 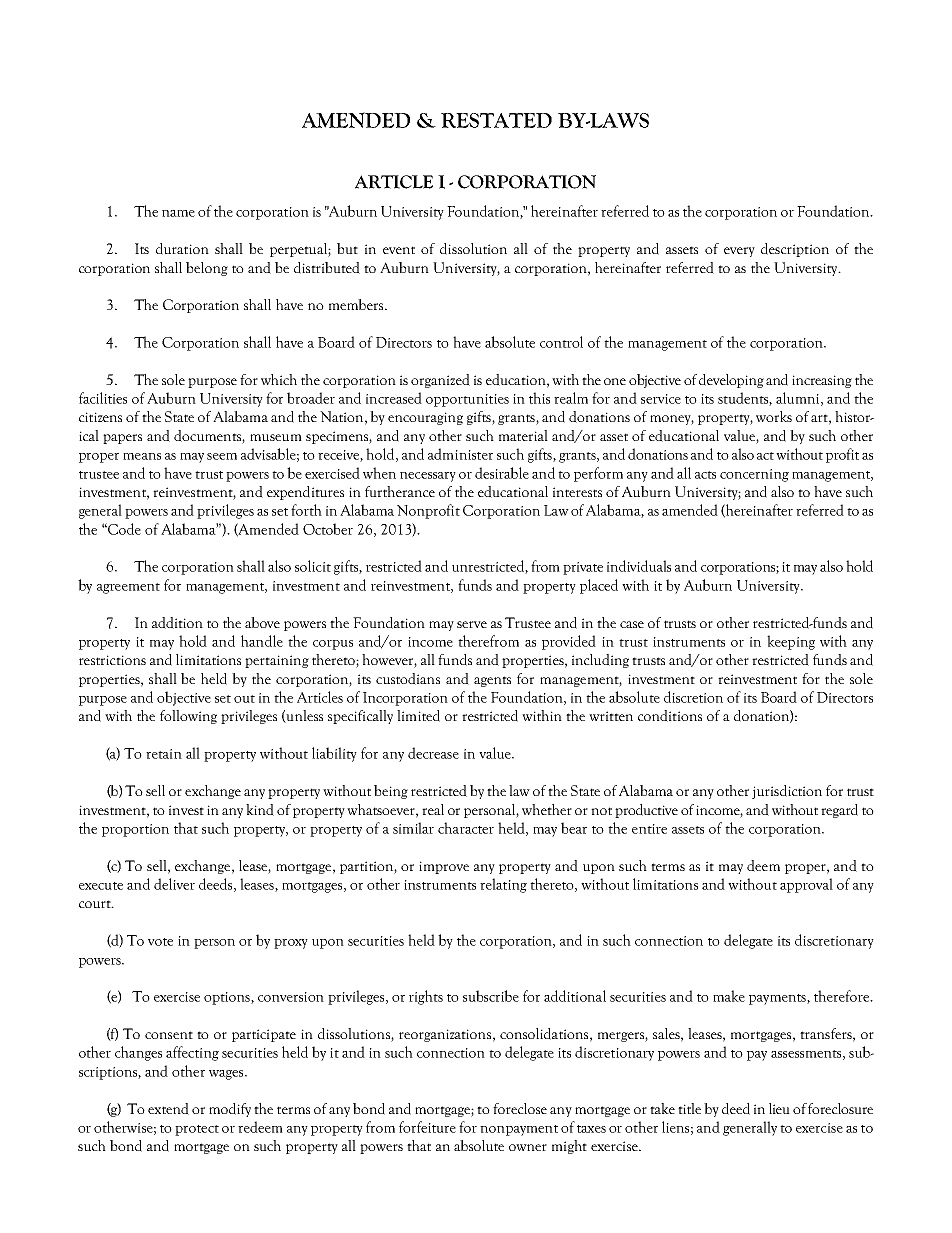 I want to click on furtherance, so click(x=400, y=491).
